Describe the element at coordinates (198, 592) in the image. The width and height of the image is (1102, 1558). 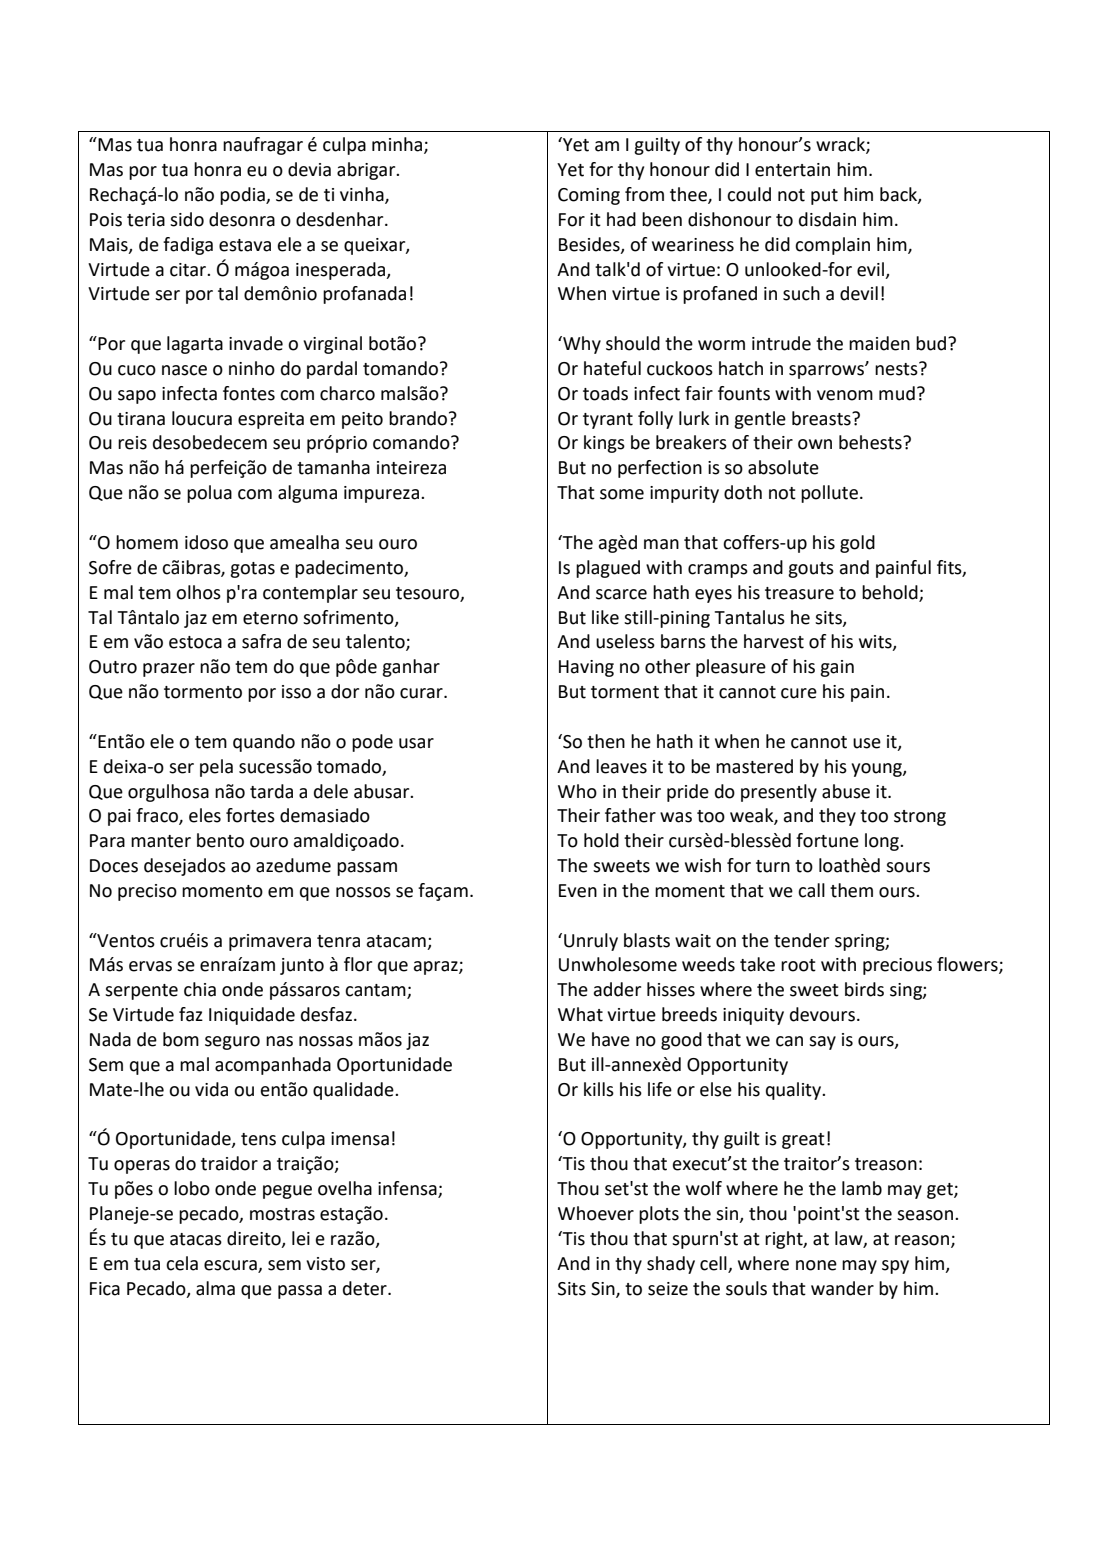
I see `olhos` at that location.
